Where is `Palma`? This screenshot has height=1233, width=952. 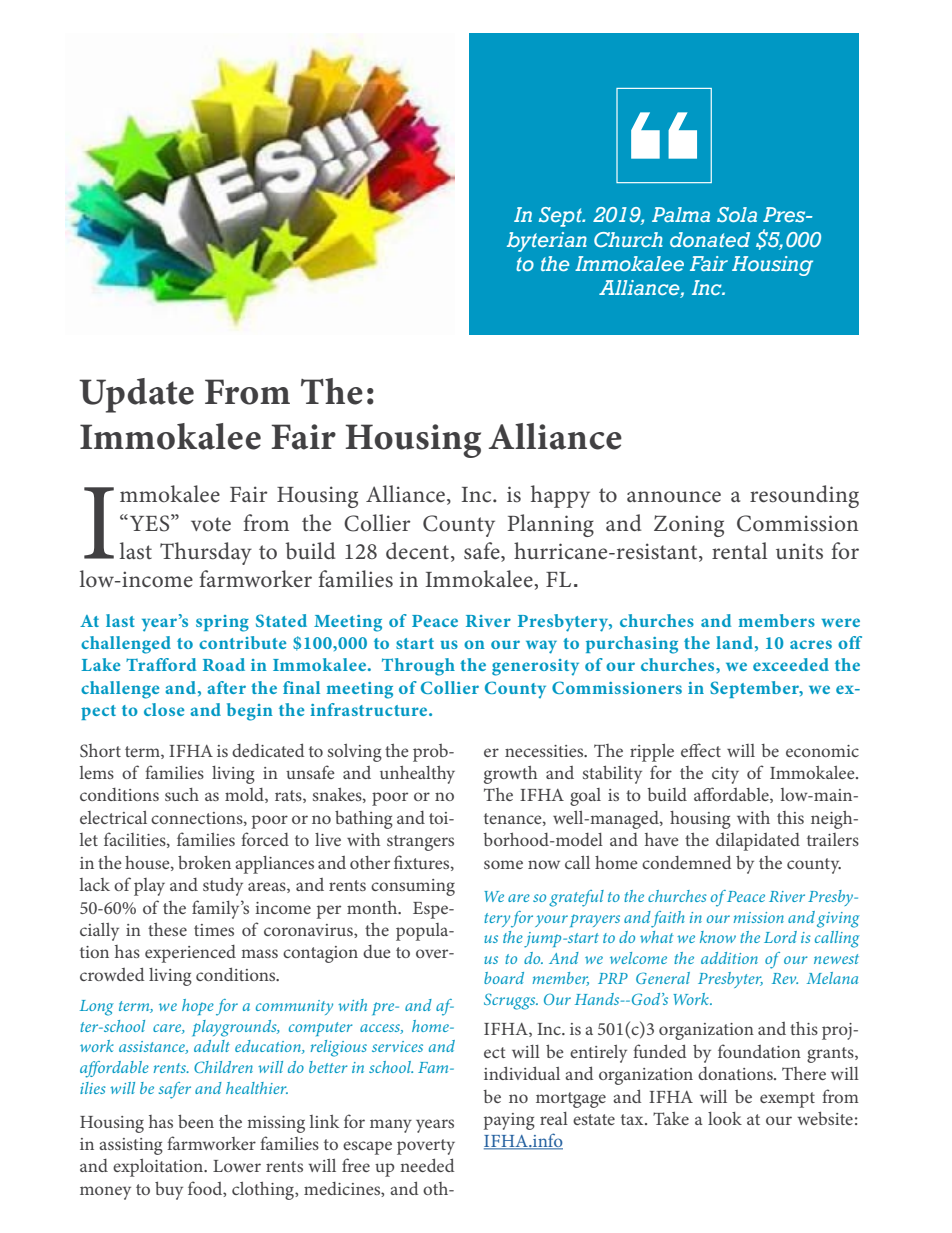 Palma is located at coordinates (681, 214).
